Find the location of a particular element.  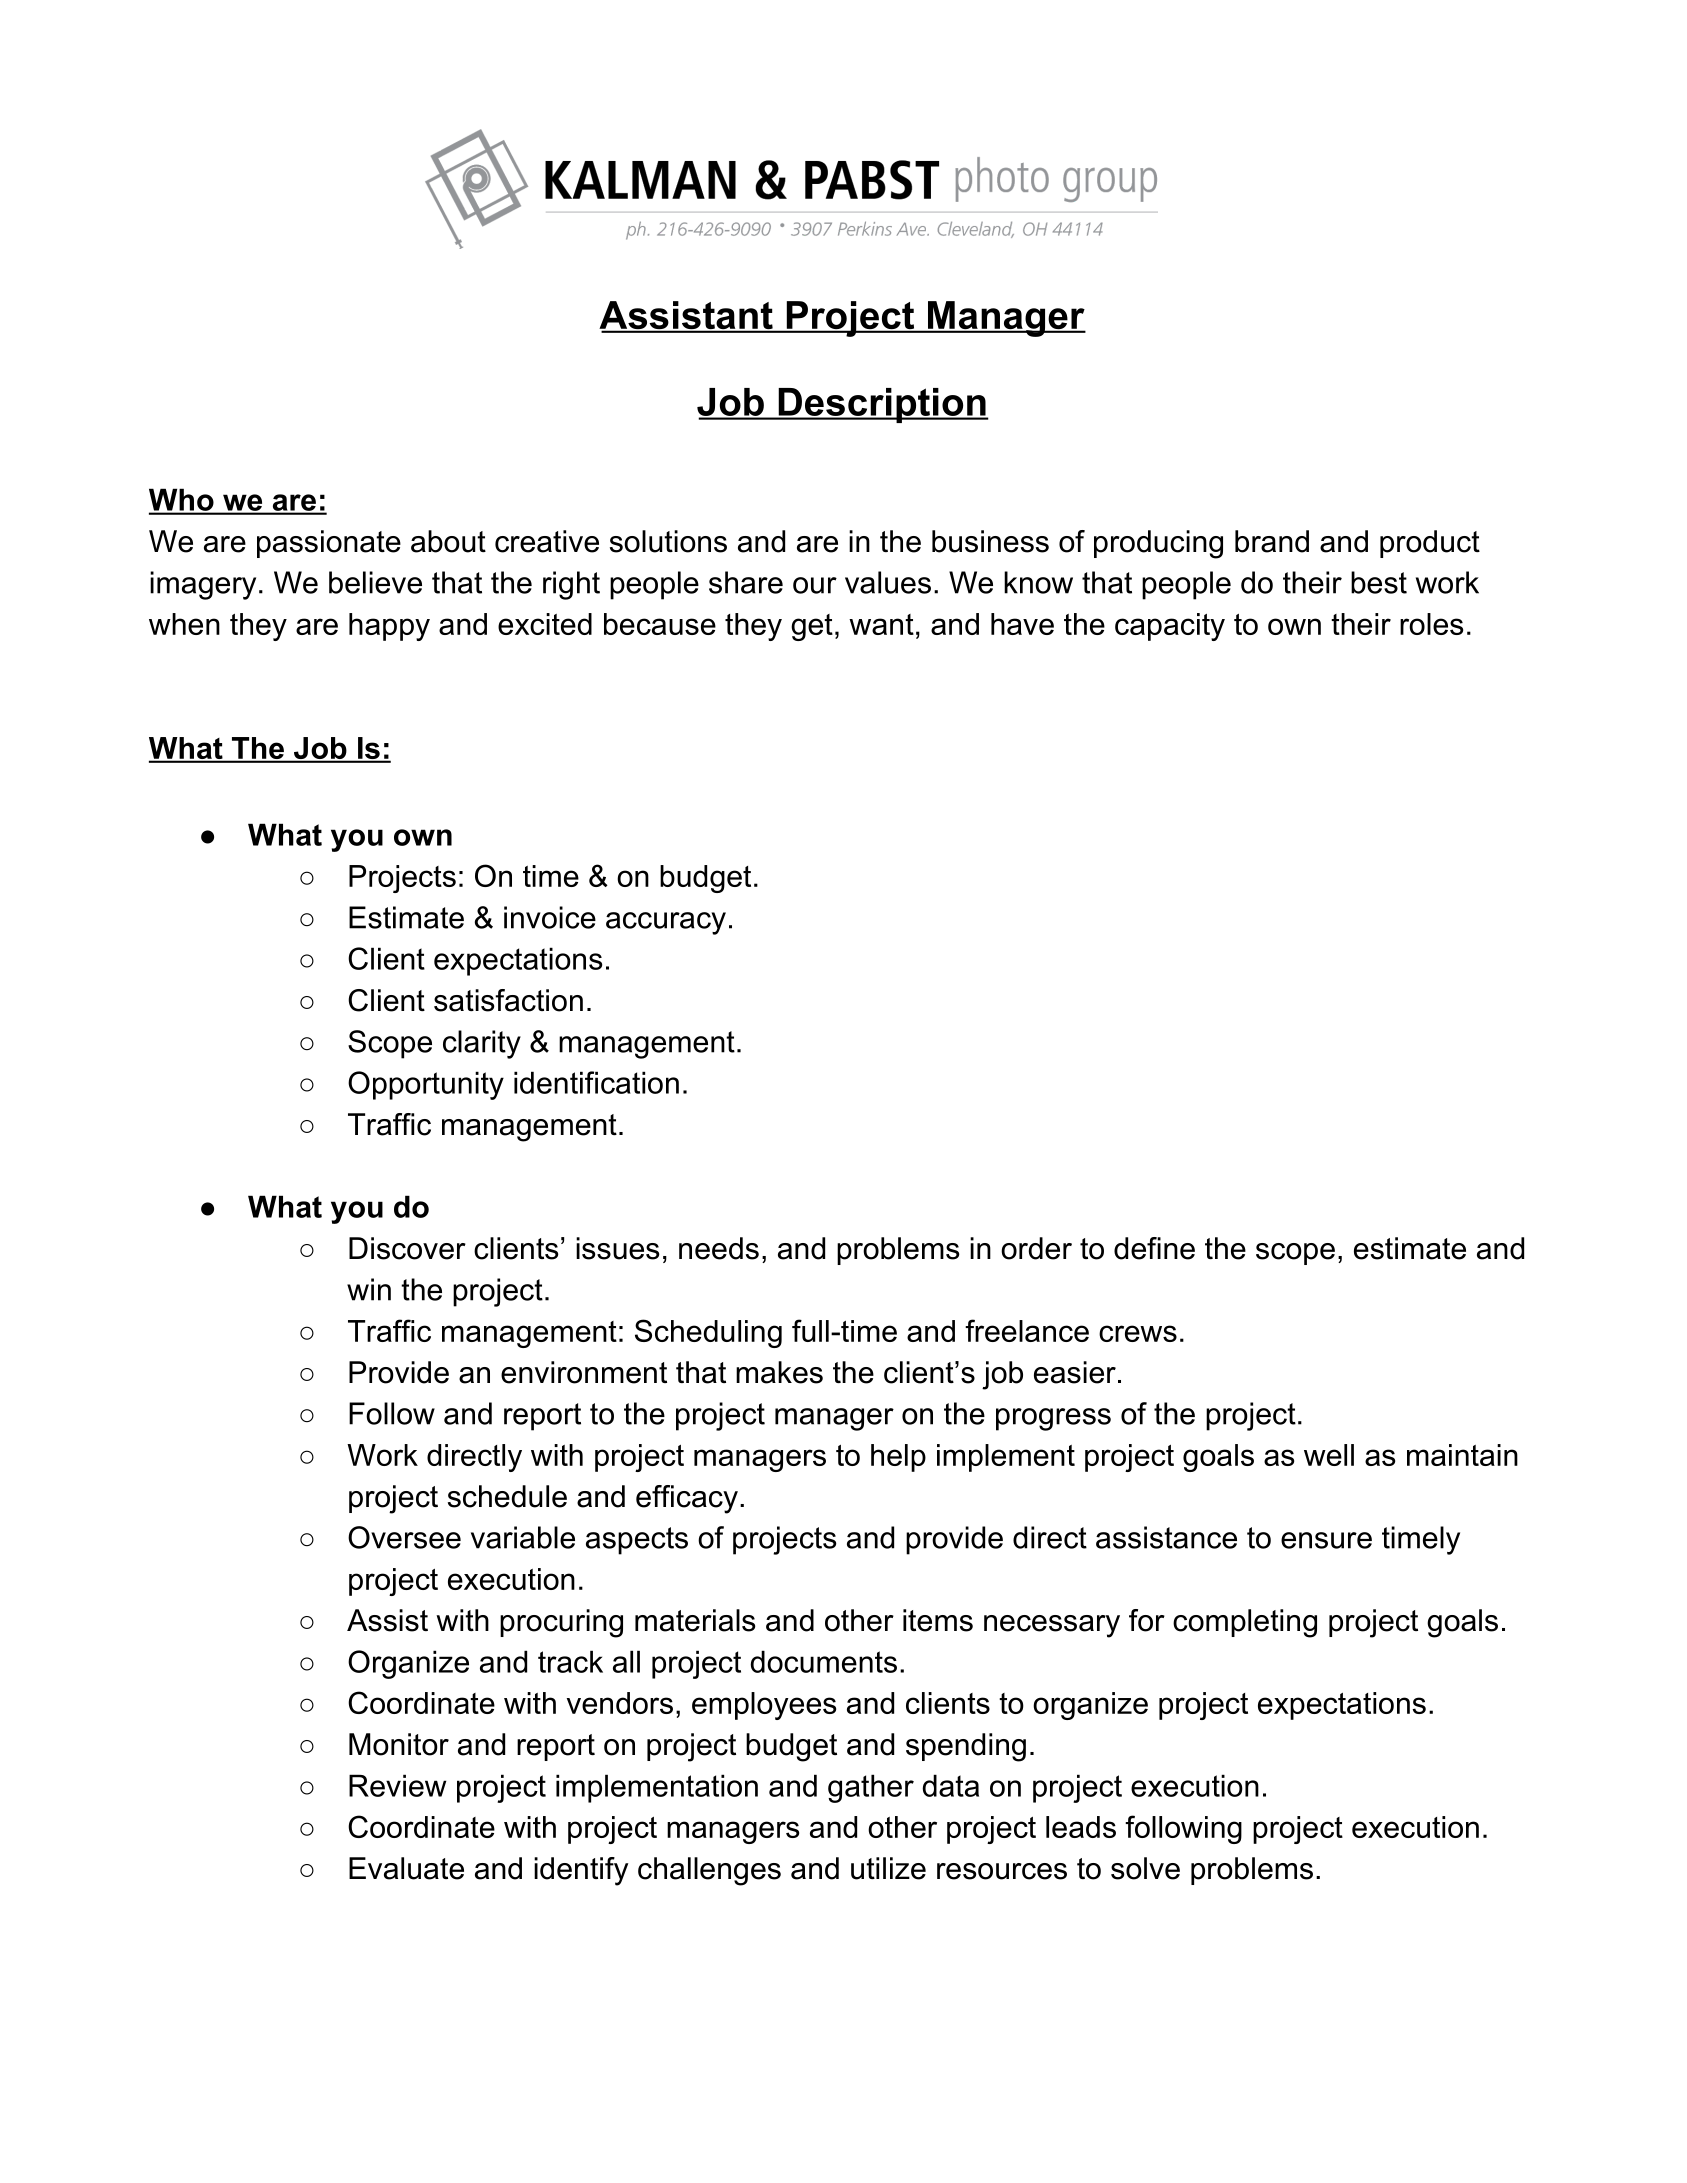

Opportunity is located at coordinates (426, 1085).
